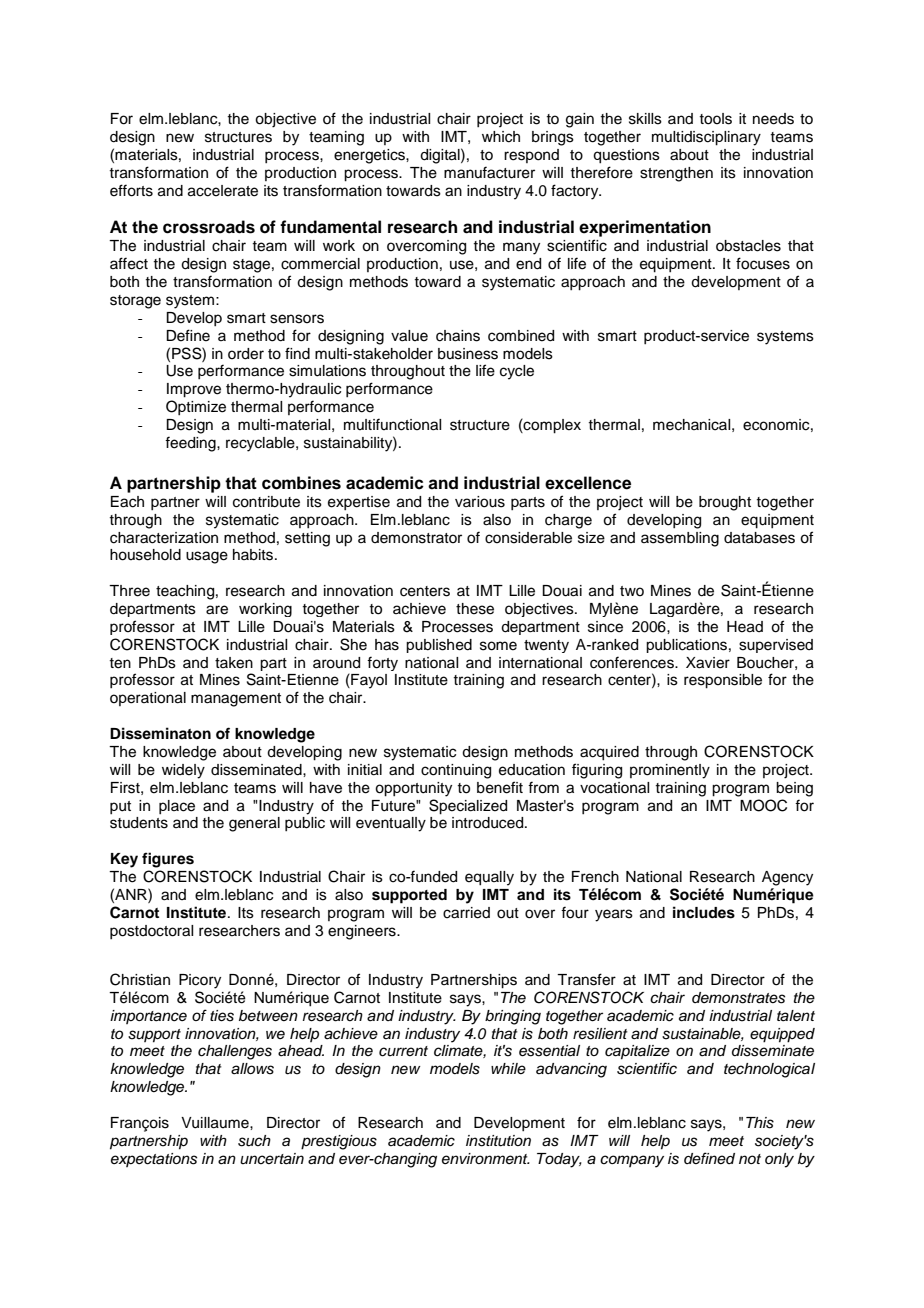 This image has width=924, height=1308. I want to click on are, so click(217, 610).
